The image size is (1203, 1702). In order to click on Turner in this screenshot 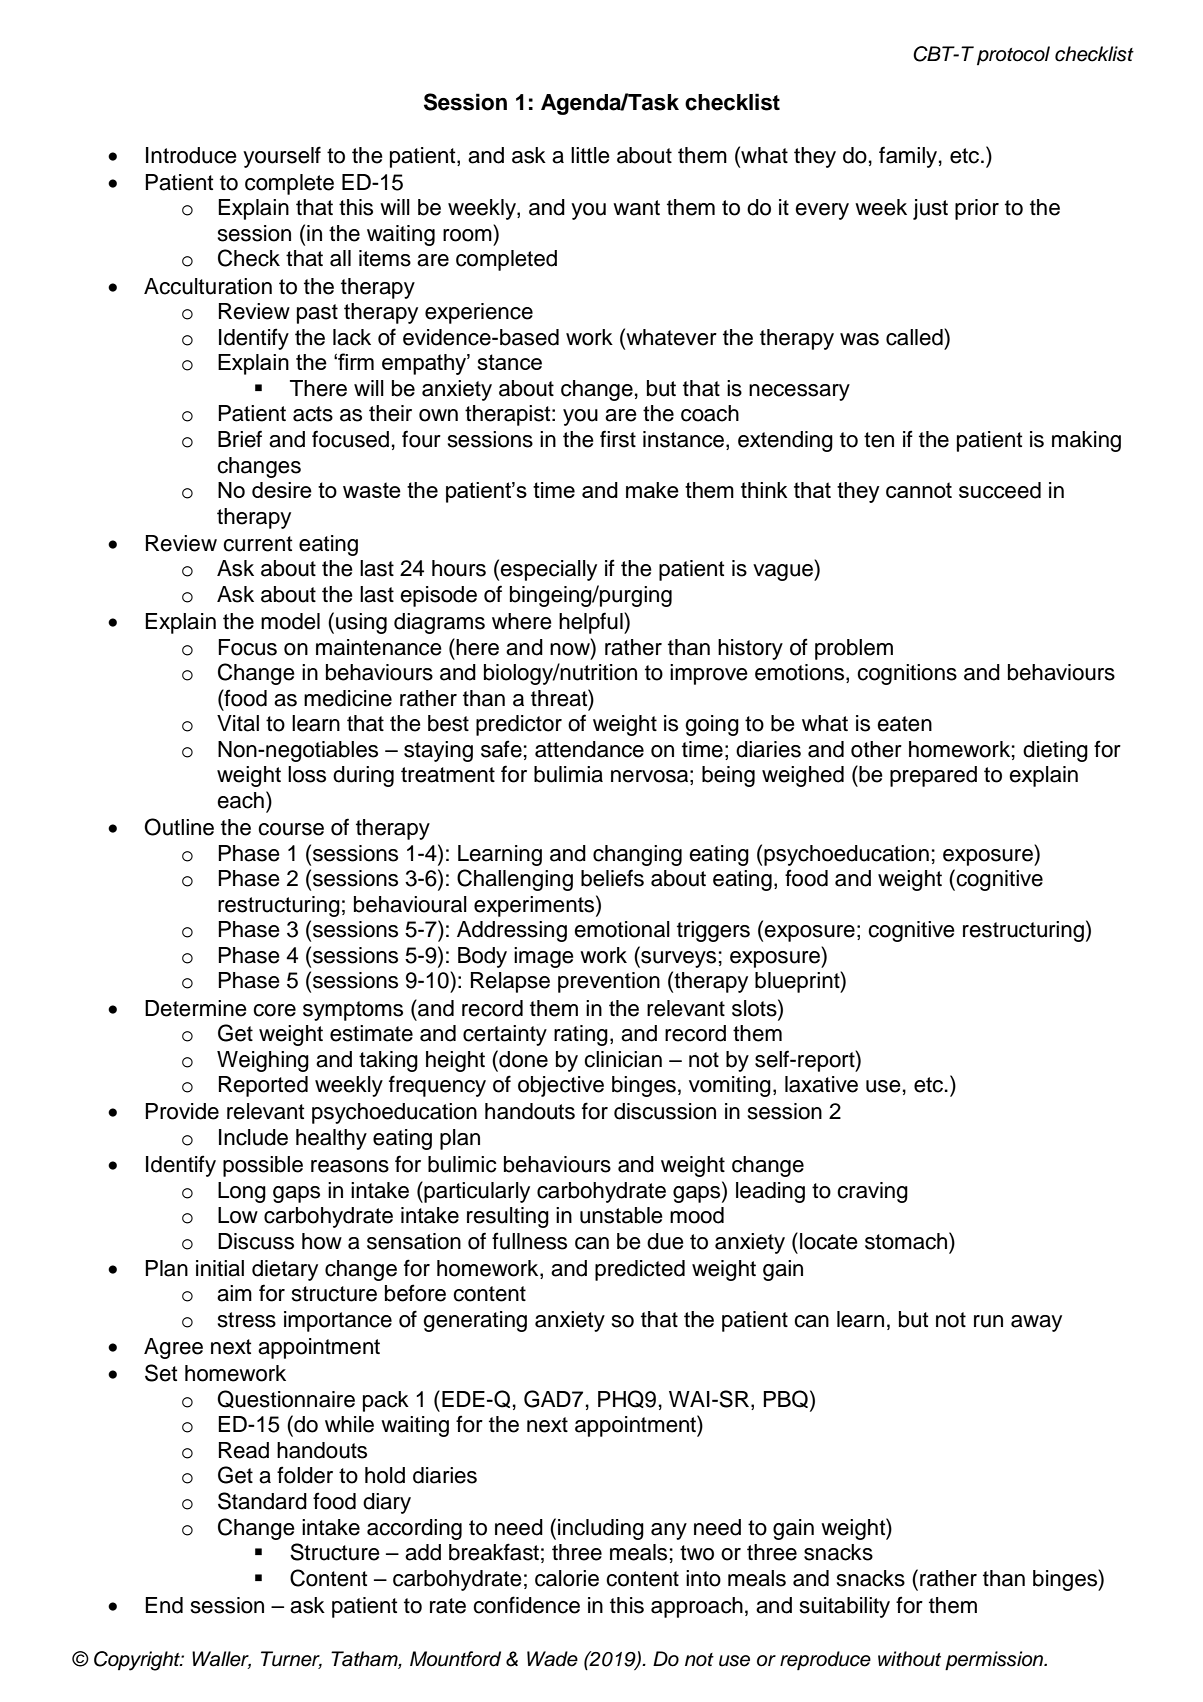, I will do `click(291, 1660)`.
